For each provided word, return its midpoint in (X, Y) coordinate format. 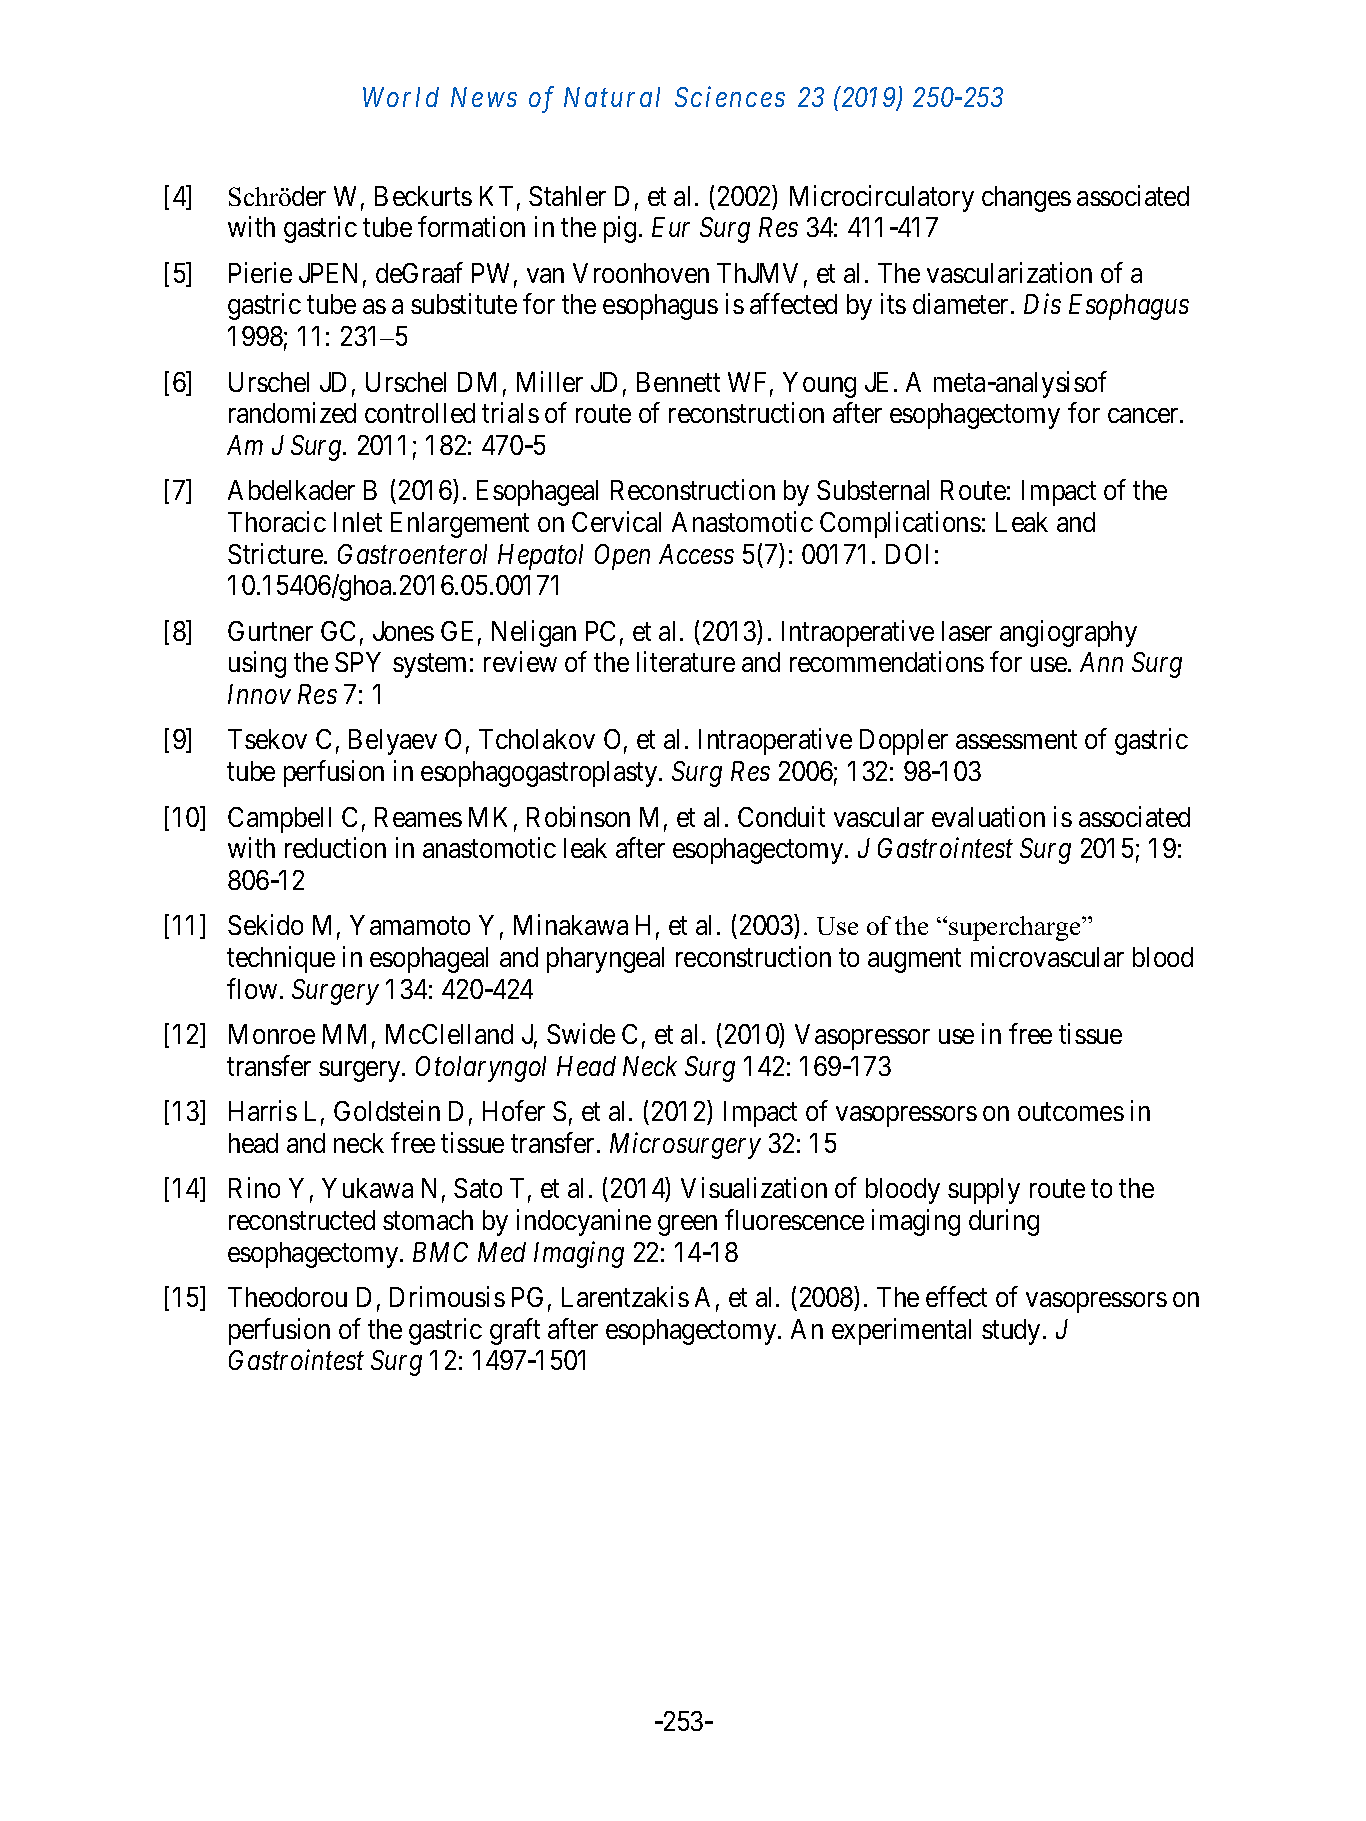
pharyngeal (605, 960)
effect (956, 1296)
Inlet (358, 522)
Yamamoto (410, 925)
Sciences (730, 97)
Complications (900, 524)
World (401, 97)
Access (696, 554)
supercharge (1016, 928)
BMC (440, 1252)
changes (1026, 199)
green (687, 1225)
